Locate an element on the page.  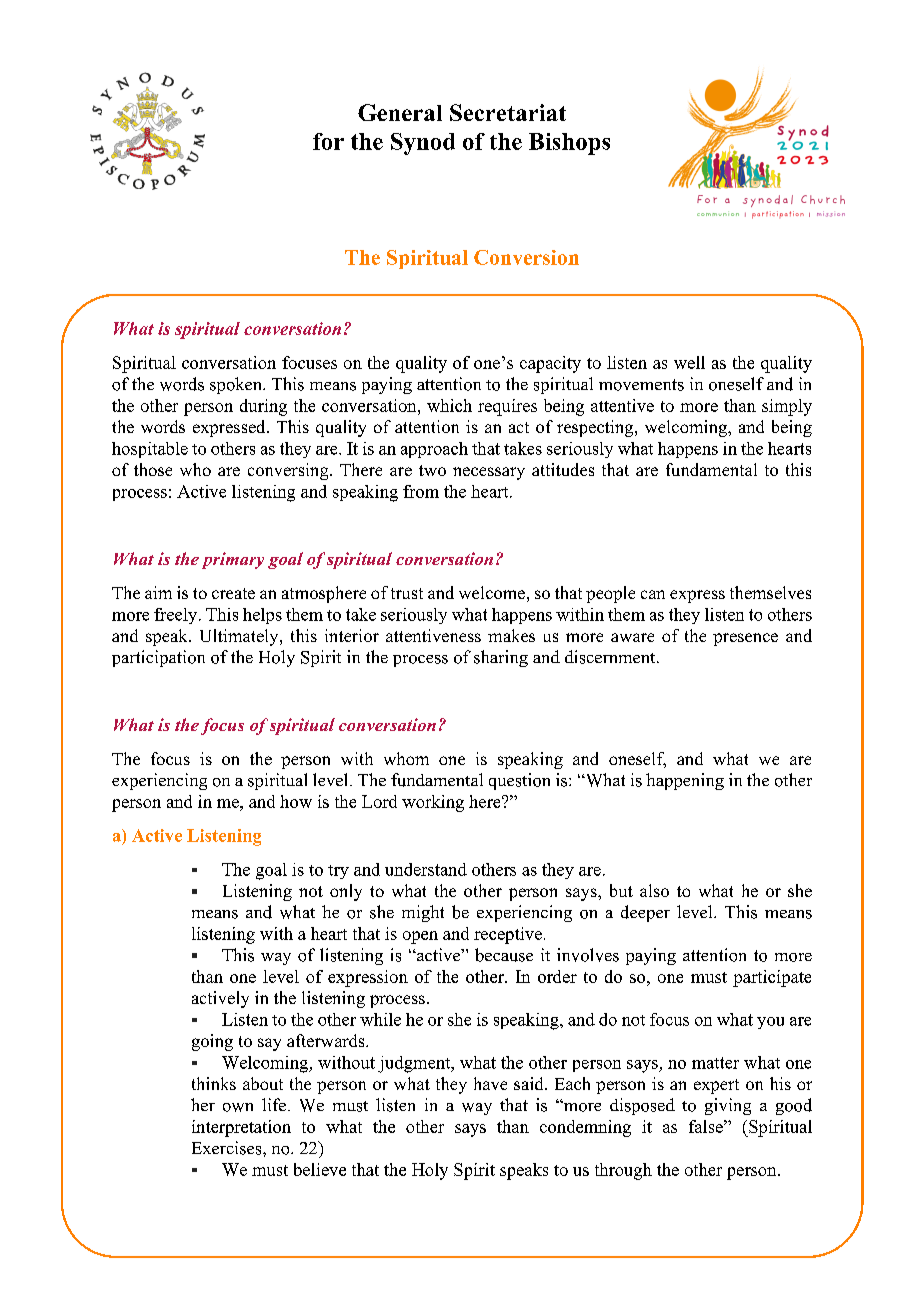
sharing is located at coordinates (501, 658).
